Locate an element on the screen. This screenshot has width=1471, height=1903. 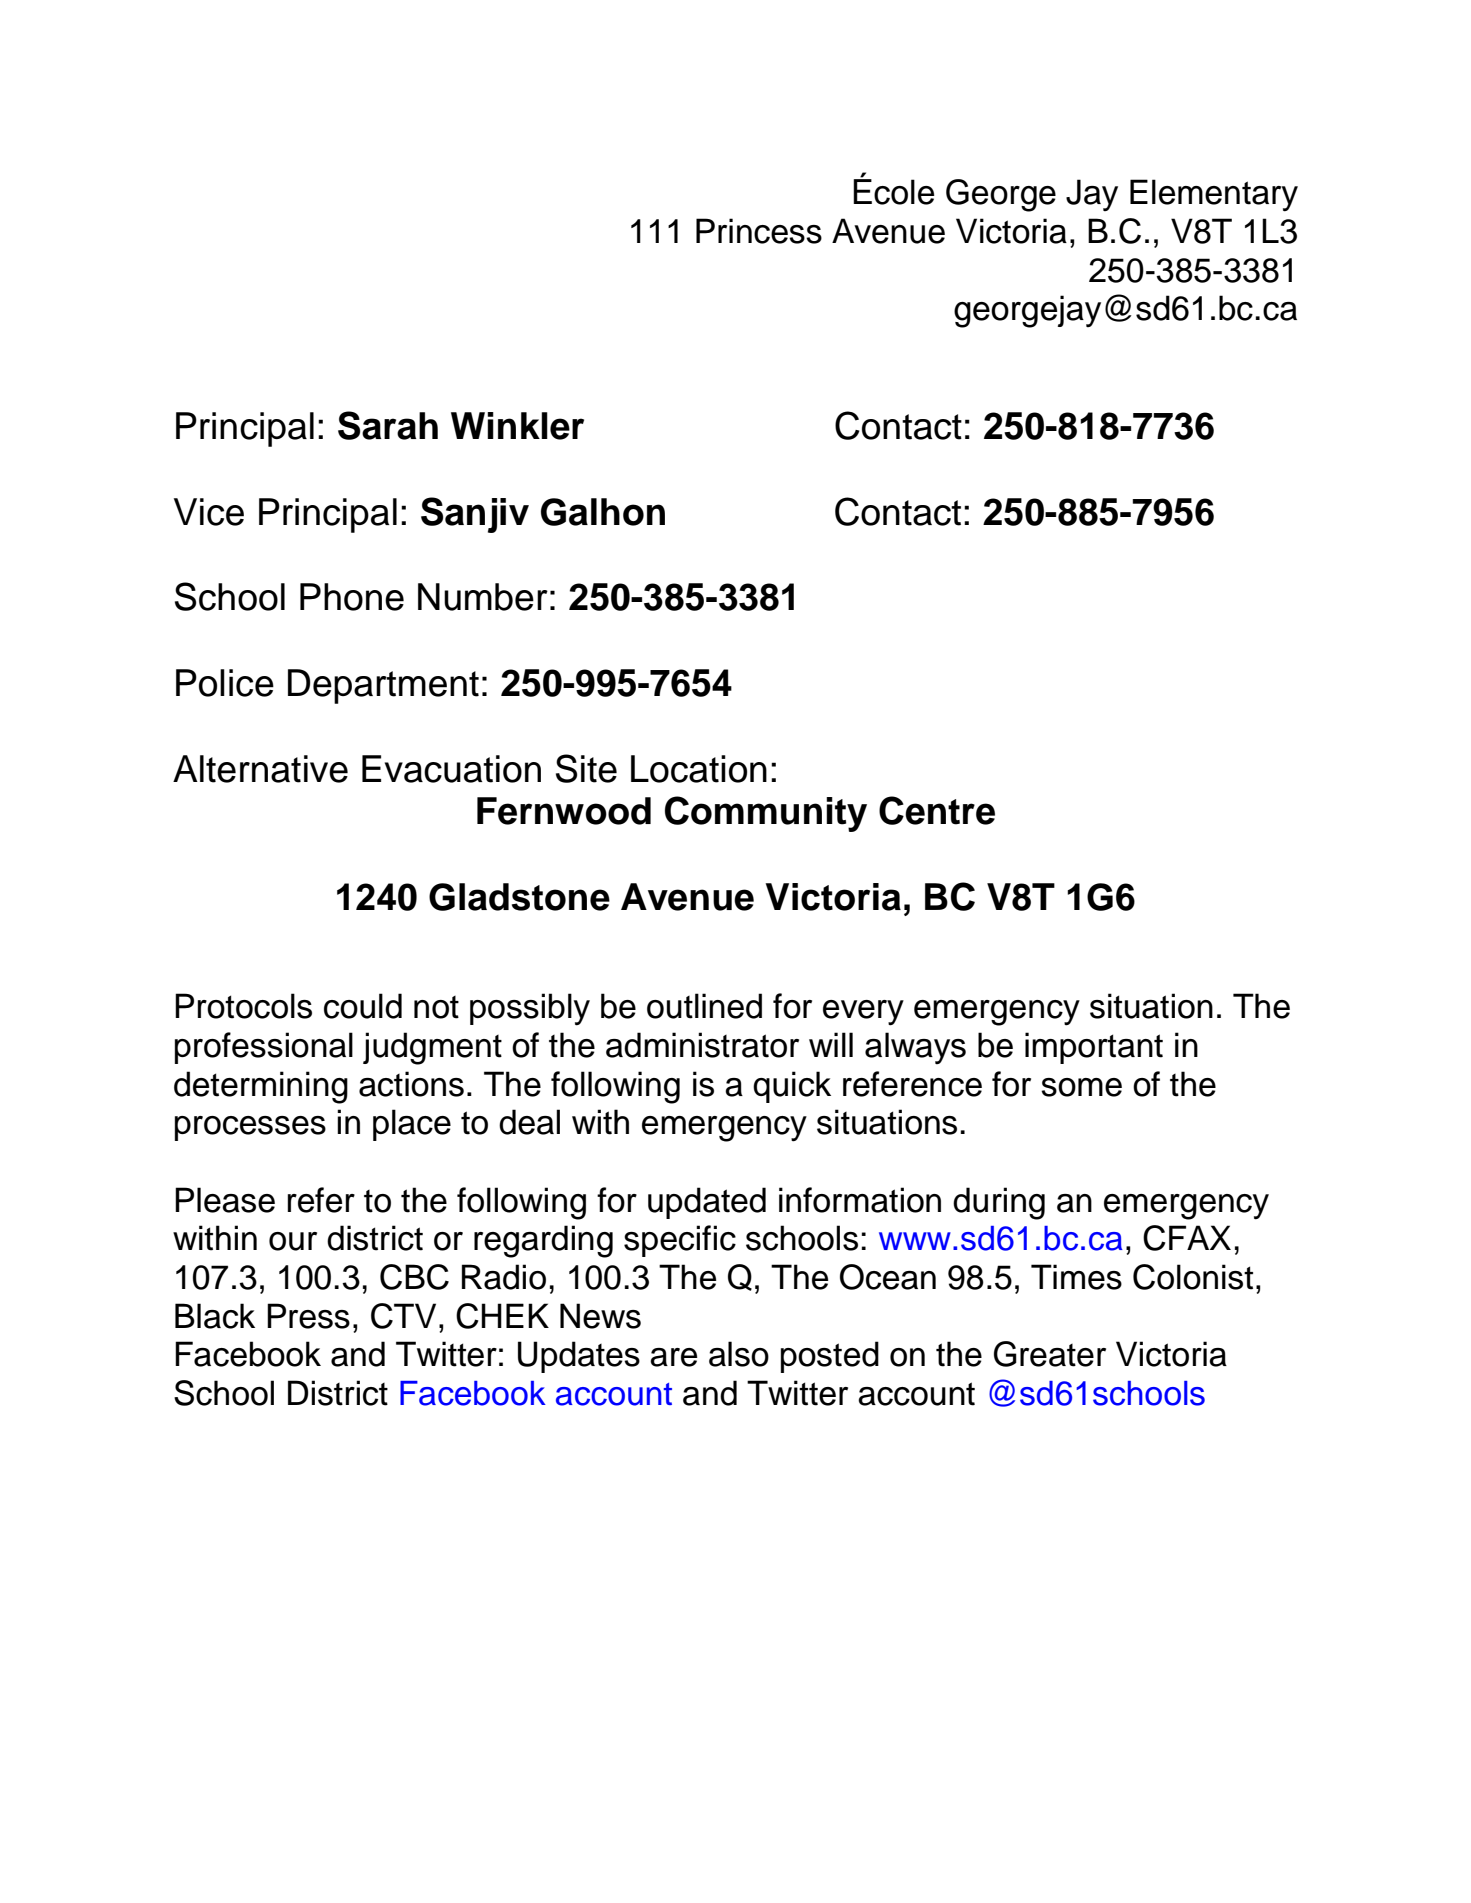
Press is located at coordinates (308, 1316).
